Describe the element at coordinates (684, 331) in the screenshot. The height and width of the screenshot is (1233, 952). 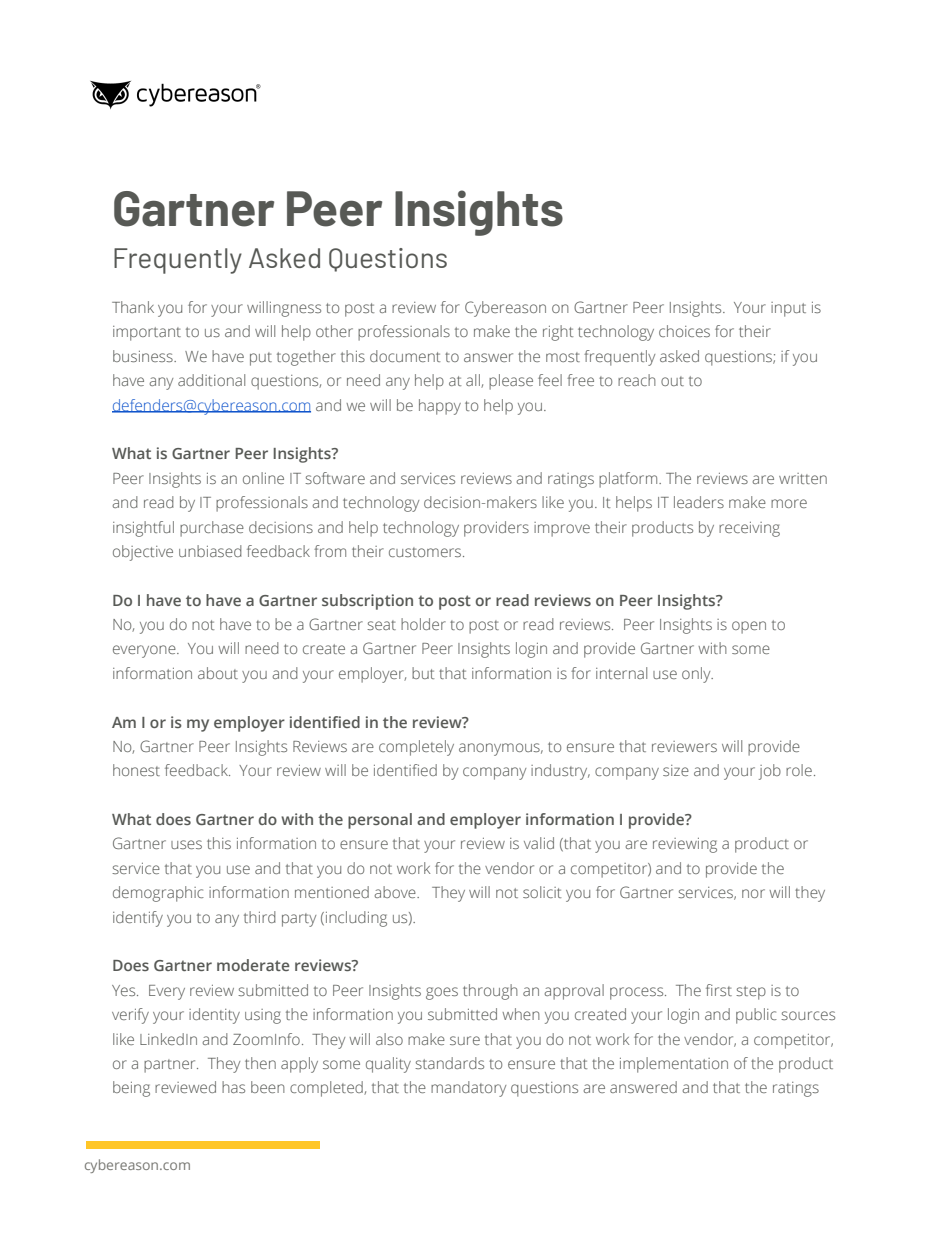
I see `choices` at that location.
